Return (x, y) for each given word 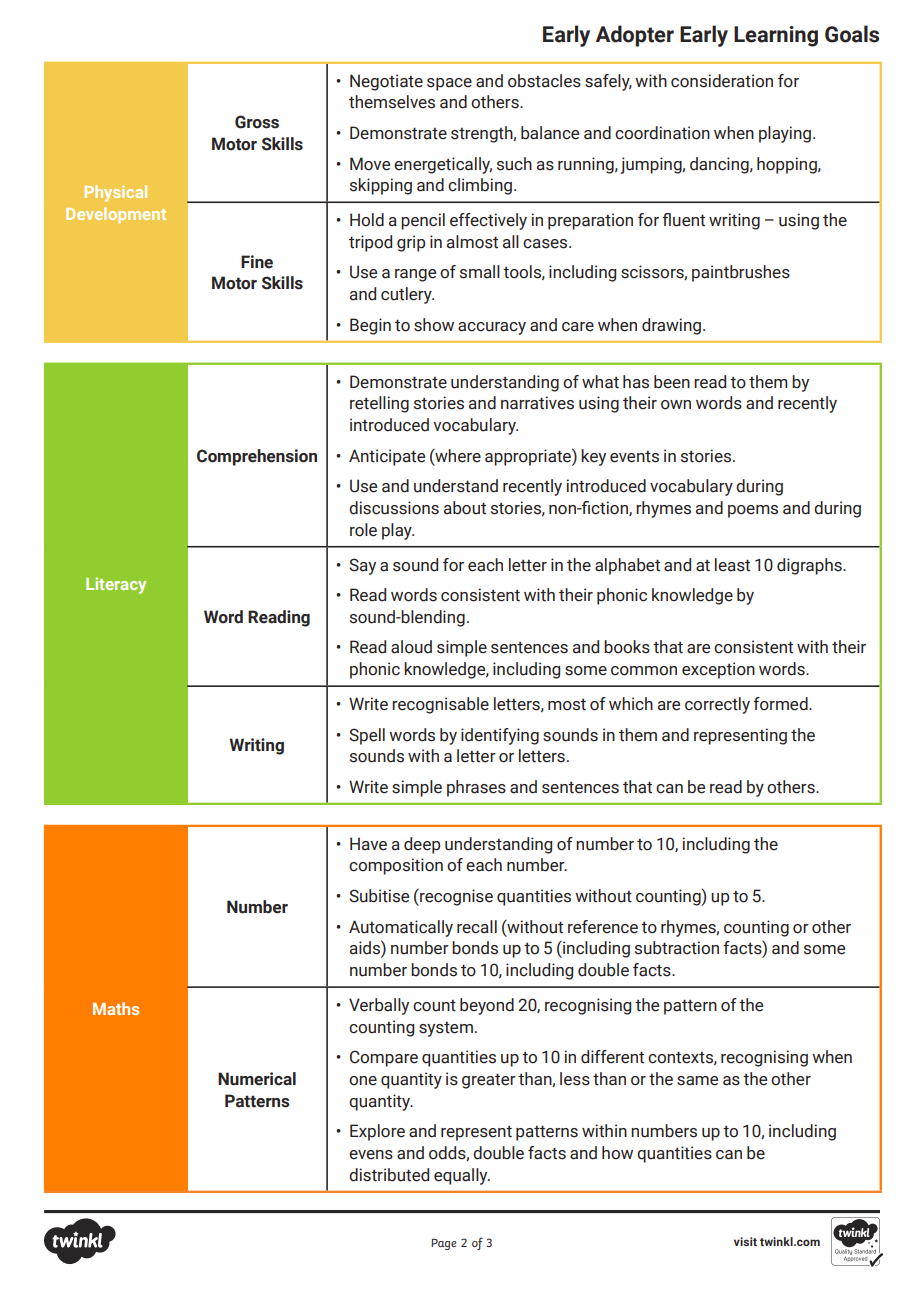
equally (462, 1176)
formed (781, 704)
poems (753, 511)
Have (368, 844)
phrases (476, 788)
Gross (257, 122)
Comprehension (257, 457)
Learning (776, 36)
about (465, 508)
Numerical (257, 1079)
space (449, 84)
